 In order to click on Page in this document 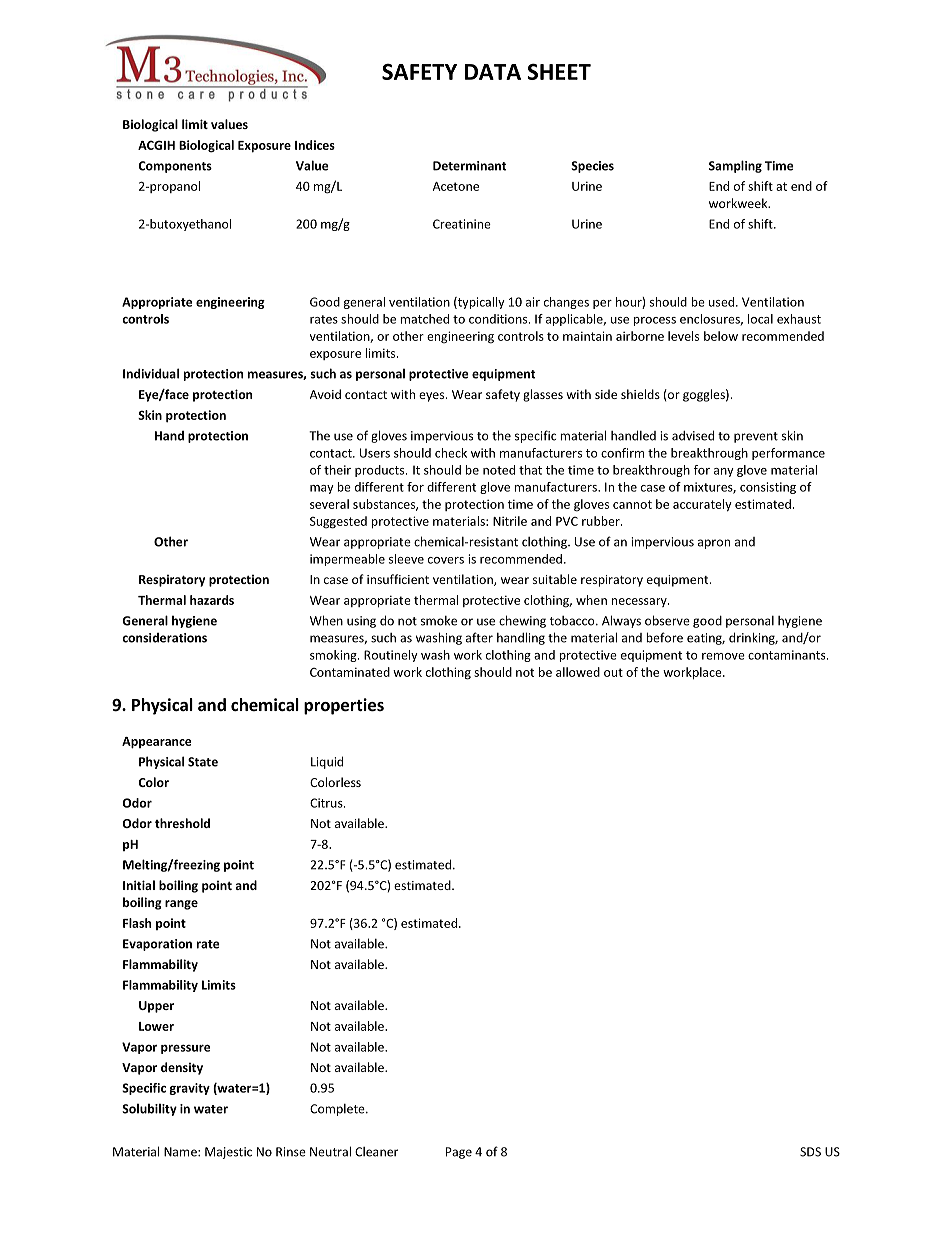, I will do `click(459, 1153)`.
